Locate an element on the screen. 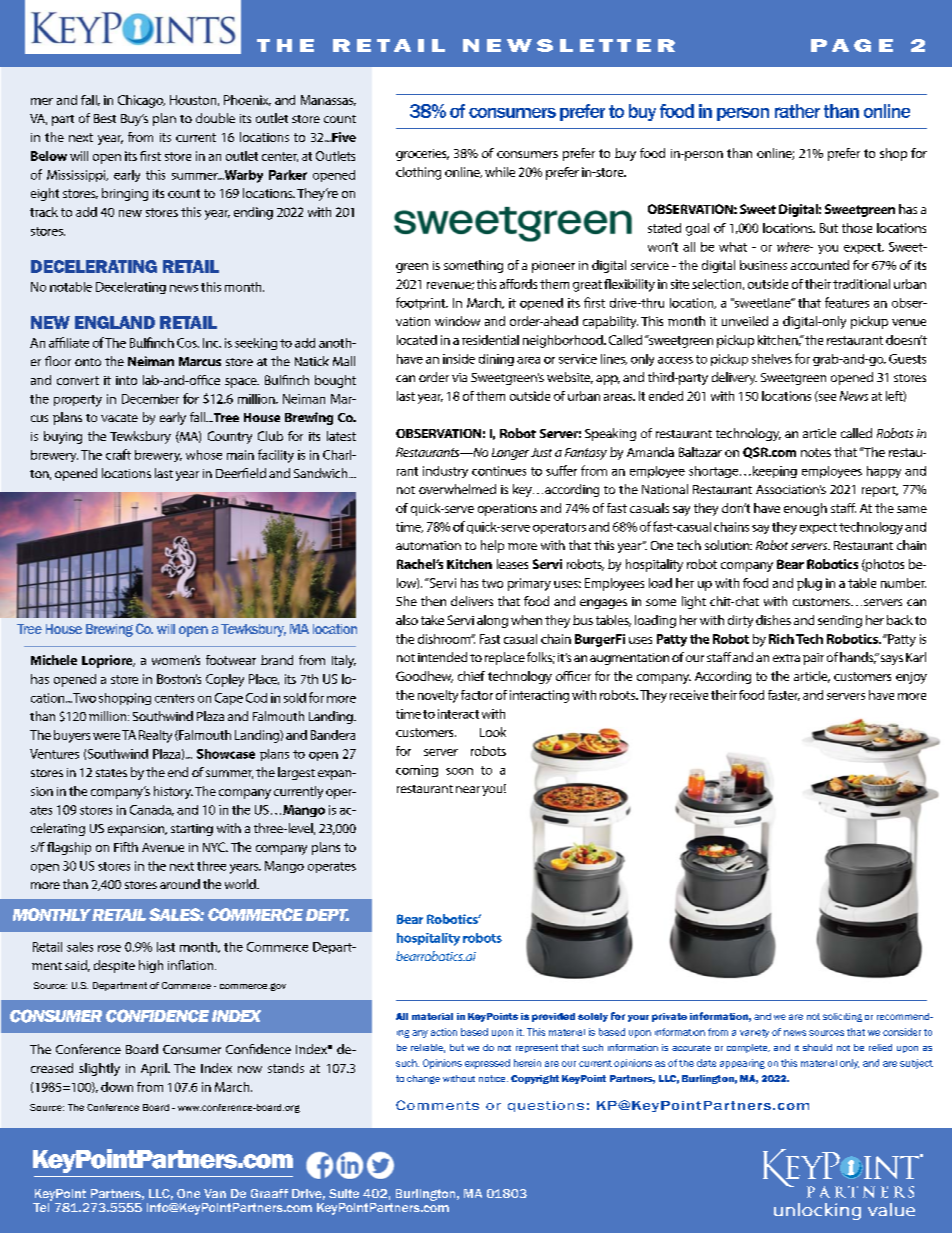 The width and height of the screenshot is (952, 1233). craft is located at coordinates (118, 454).
